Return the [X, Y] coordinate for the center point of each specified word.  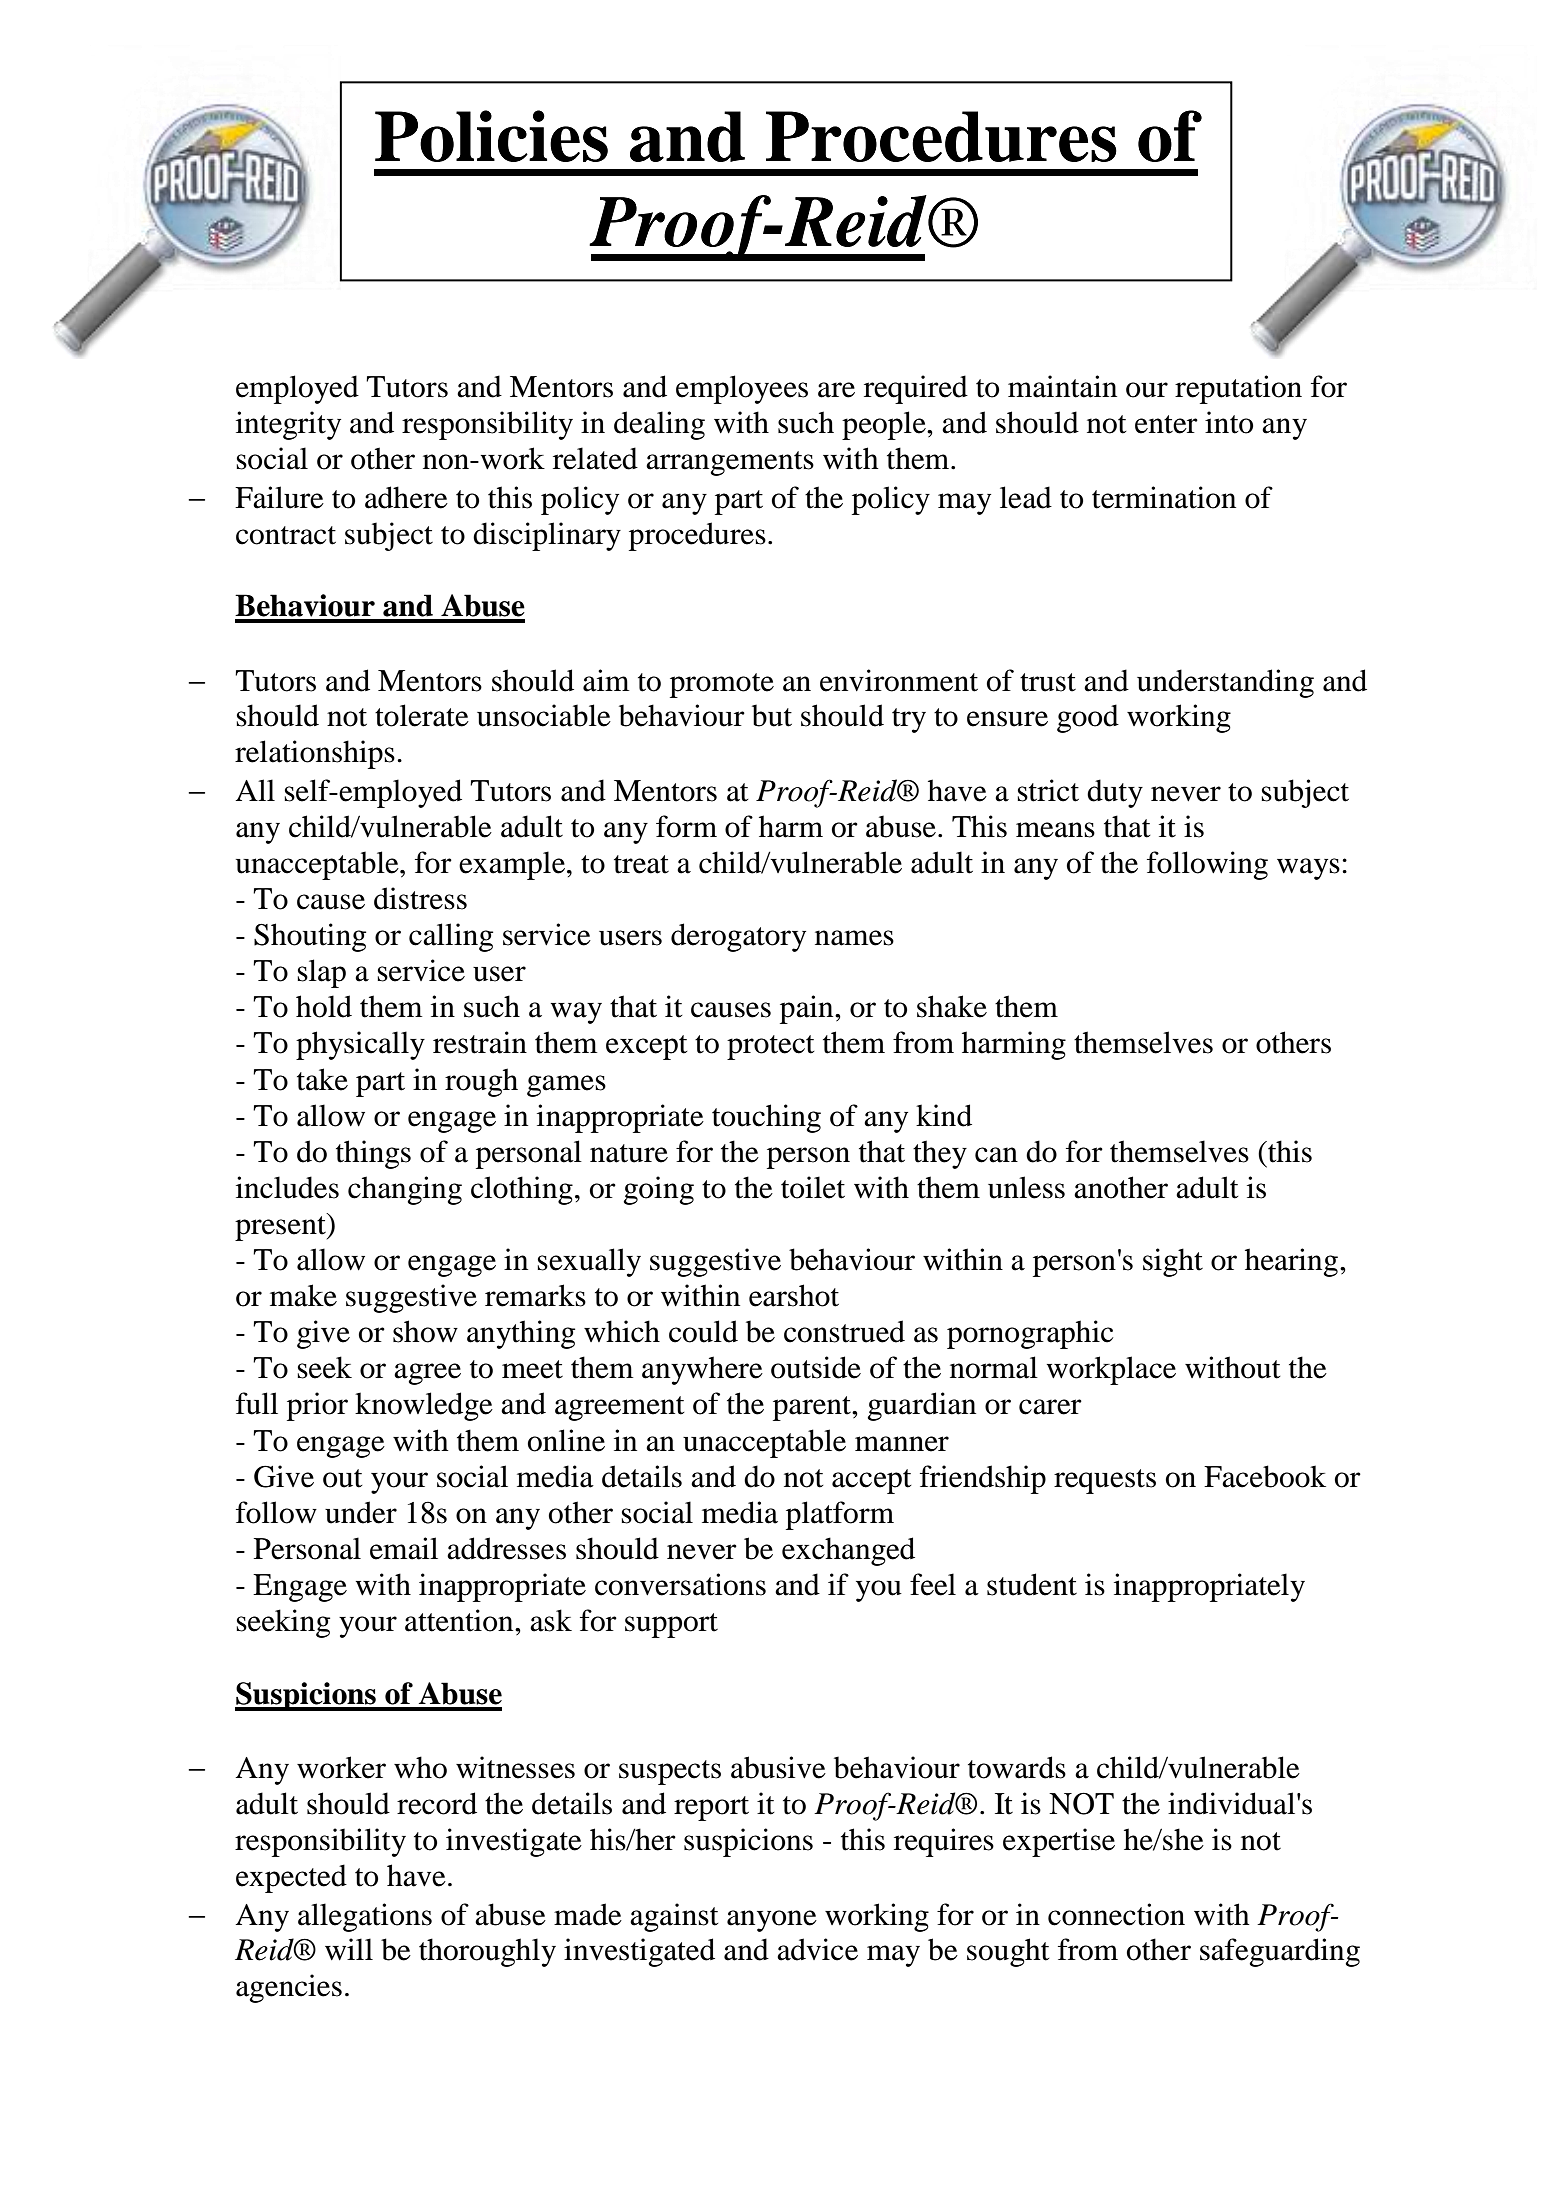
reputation [1238, 389]
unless [1026, 1187]
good [1088, 718]
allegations [365, 1917]
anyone [772, 1921]
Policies [491, 136]
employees [742, 389]
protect [770, 1047]
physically [360, 1045]
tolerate [422, 715]
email [404, 1548]
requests [1105, 1481]
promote [722, 685]
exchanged [848, 1551]
